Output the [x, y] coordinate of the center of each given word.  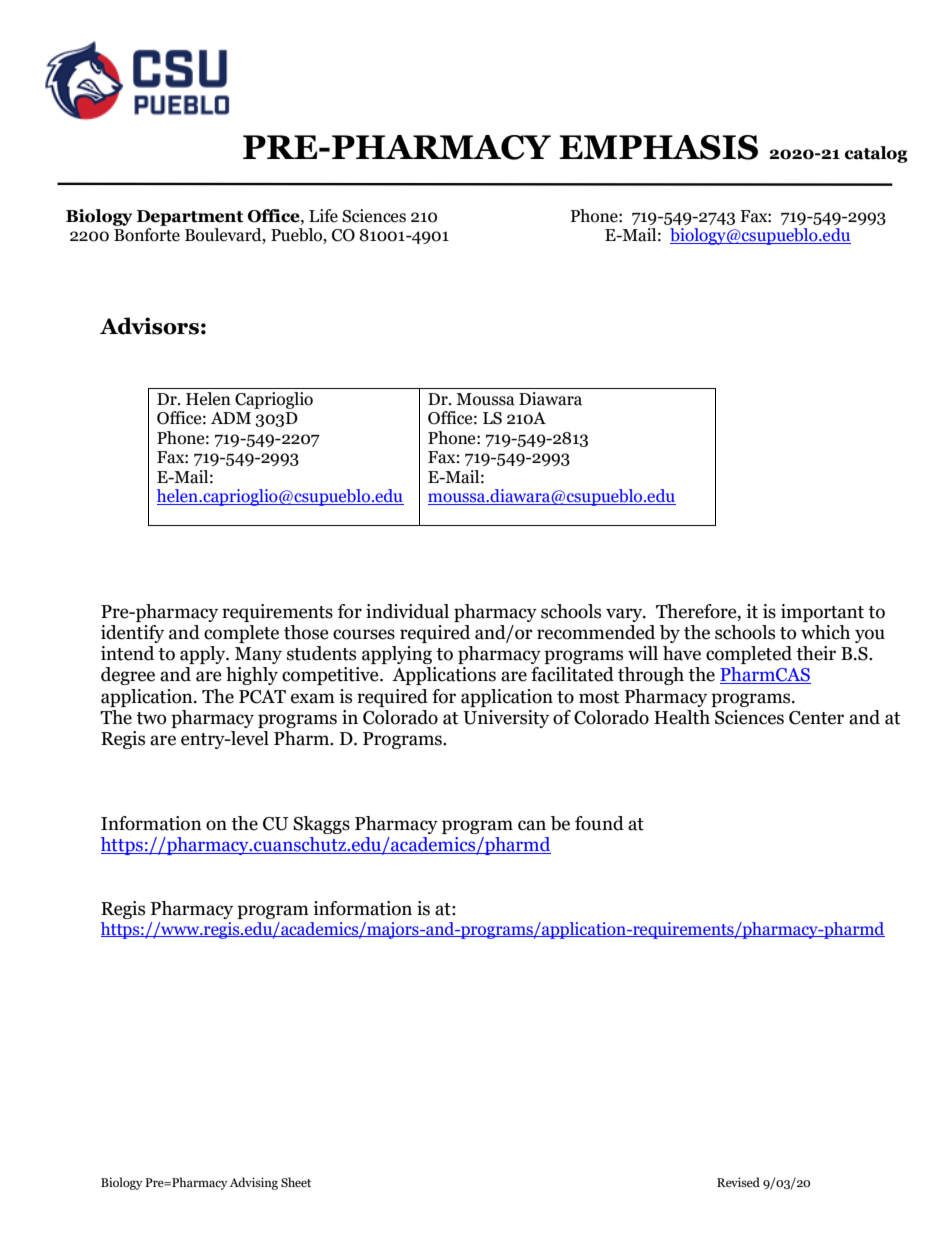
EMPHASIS [658, 147]
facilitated [572, 674]
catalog [876, 154]
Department [190, 218]
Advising [254, 1183]
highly [252, 676]
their [816, 653]
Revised [738, 1182]
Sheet [296, 1182]
